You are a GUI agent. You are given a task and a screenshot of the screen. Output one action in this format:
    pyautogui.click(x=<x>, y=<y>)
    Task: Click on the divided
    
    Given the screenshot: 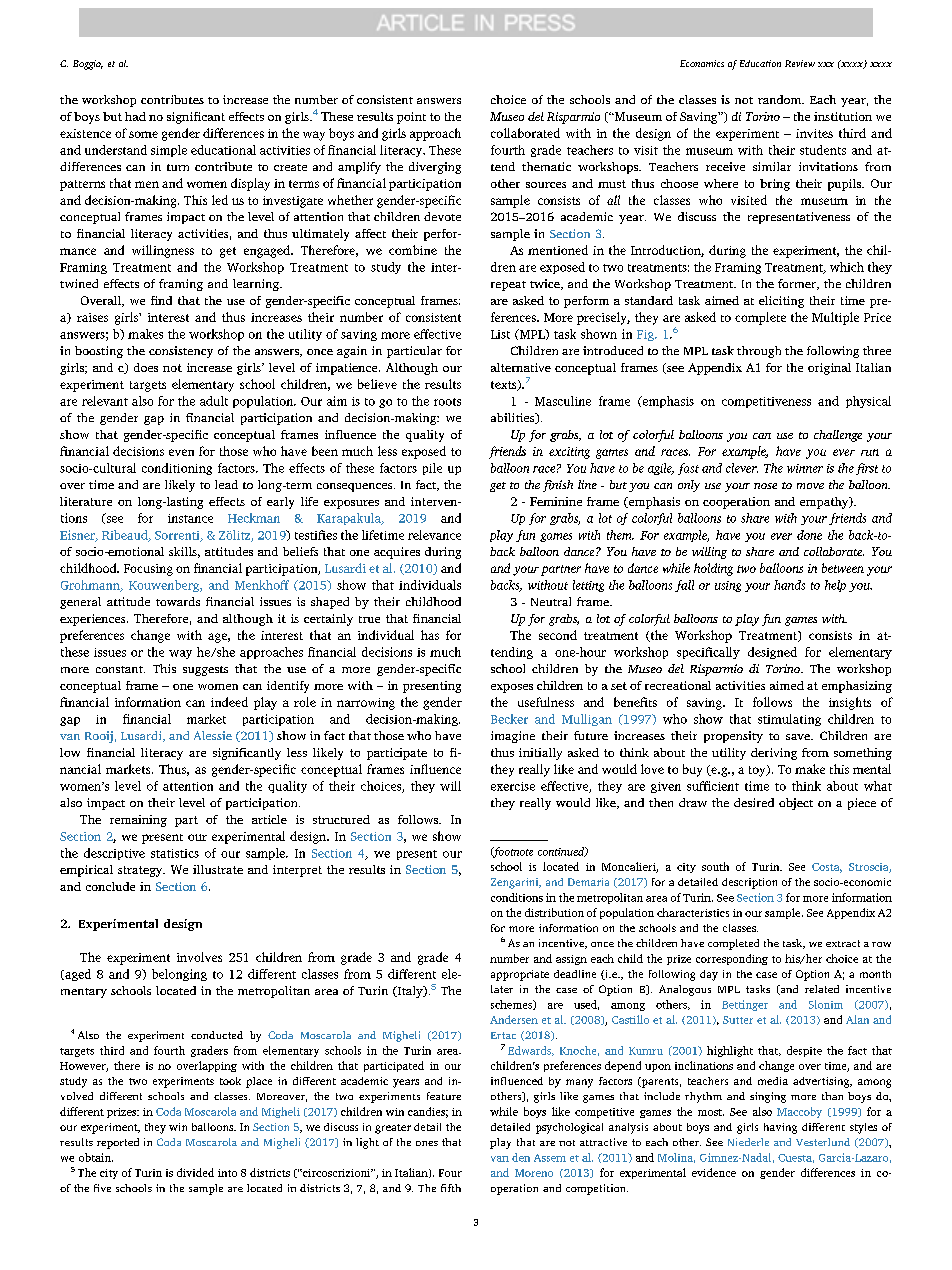 What is the action you would take?
    pyautogui.click(x=195, y=1172)
